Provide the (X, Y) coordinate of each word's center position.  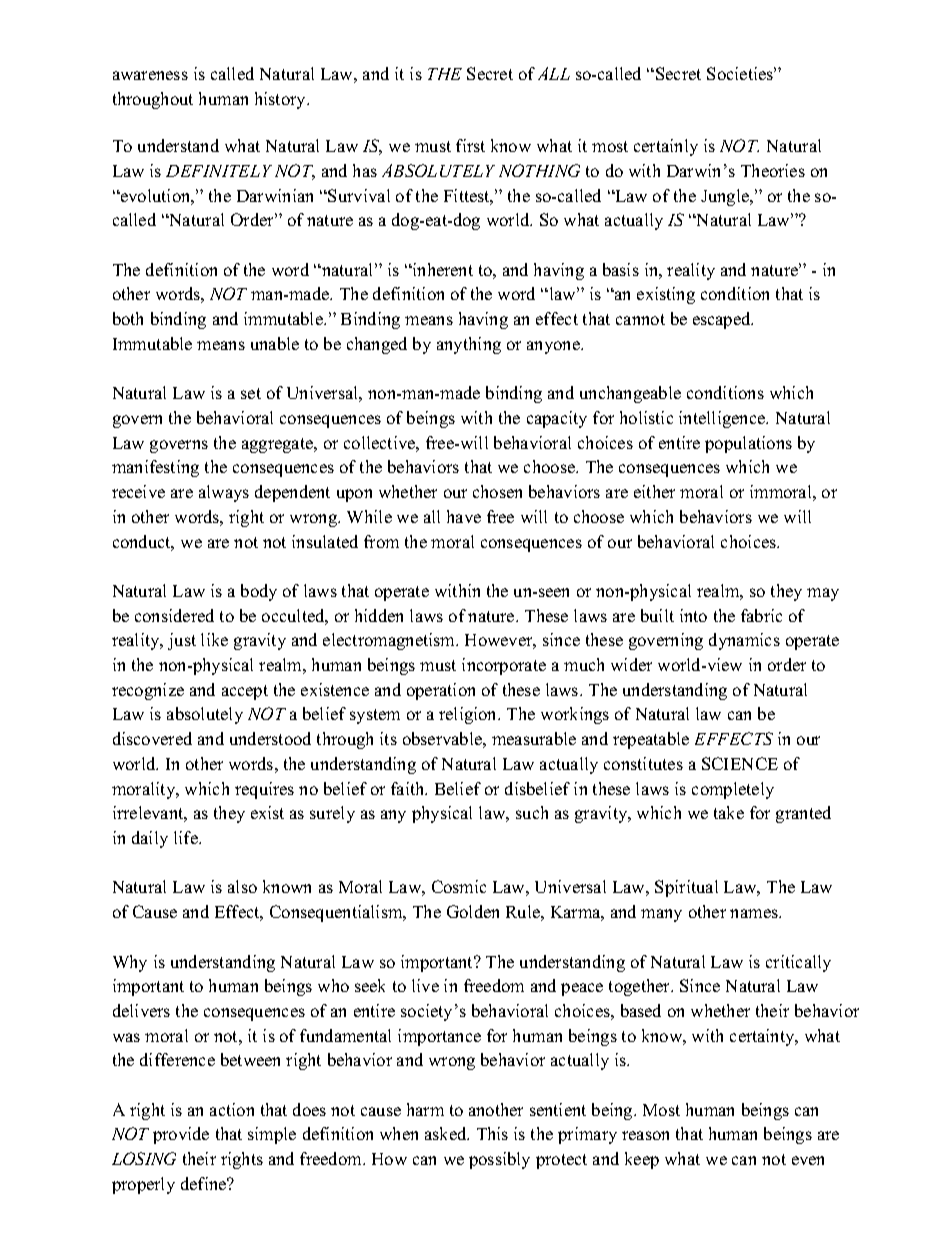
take (729, 812)
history (281, 100)
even (808, 1160)
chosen (497, 491)
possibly (499, 1160)
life (187, 837)
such (532, 812)
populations (748, 444)
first (470, 145)
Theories (773, 170)
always (224, 493)
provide (181, 1135)
